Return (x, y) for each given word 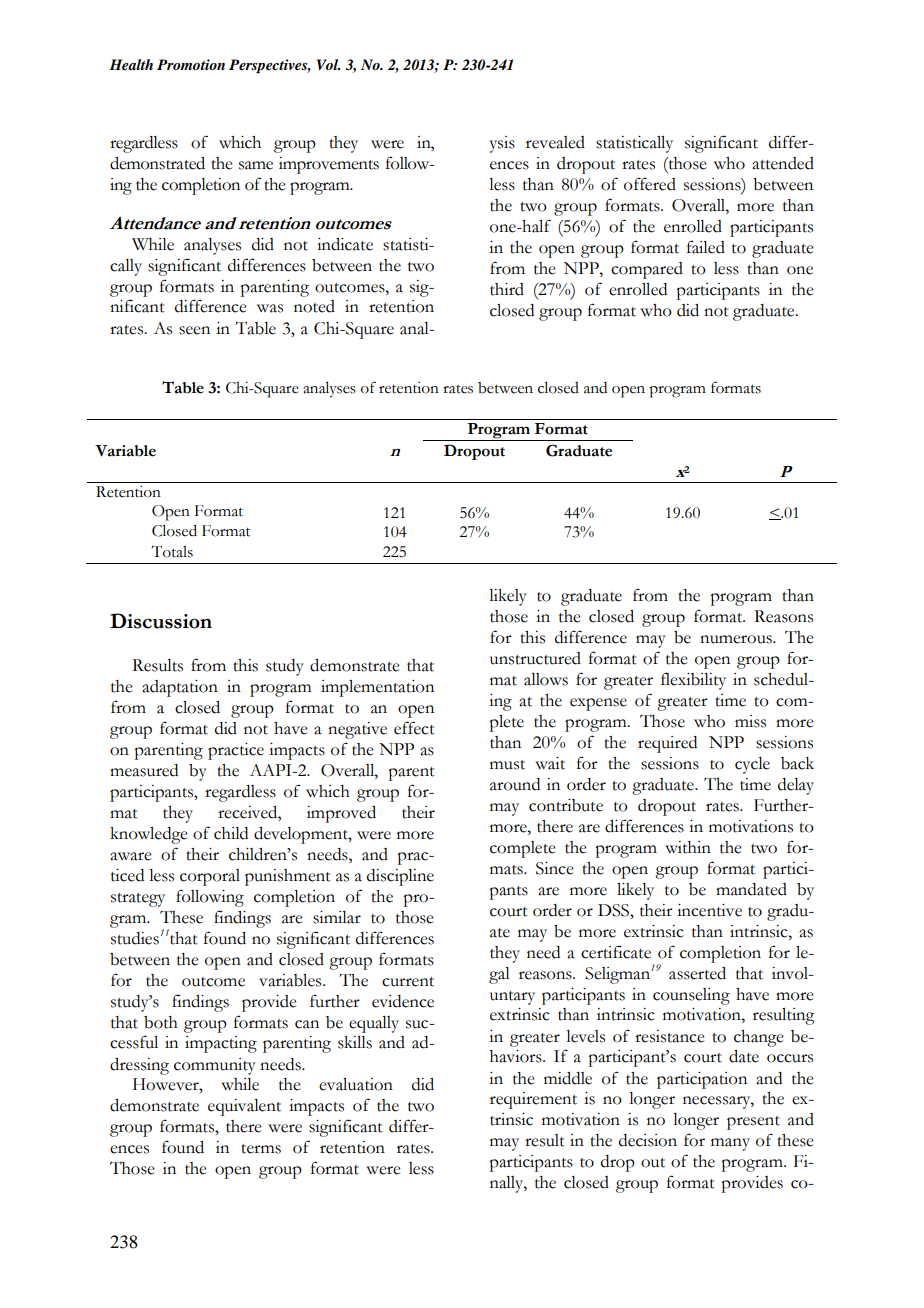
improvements (329, 165)
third (507, 289)
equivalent (244, 1107)
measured (144, 770)
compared (647, 270)
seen (194, 330)
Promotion (191, 64)
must (507, 765)
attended (783, 163)
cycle (752, 765)
